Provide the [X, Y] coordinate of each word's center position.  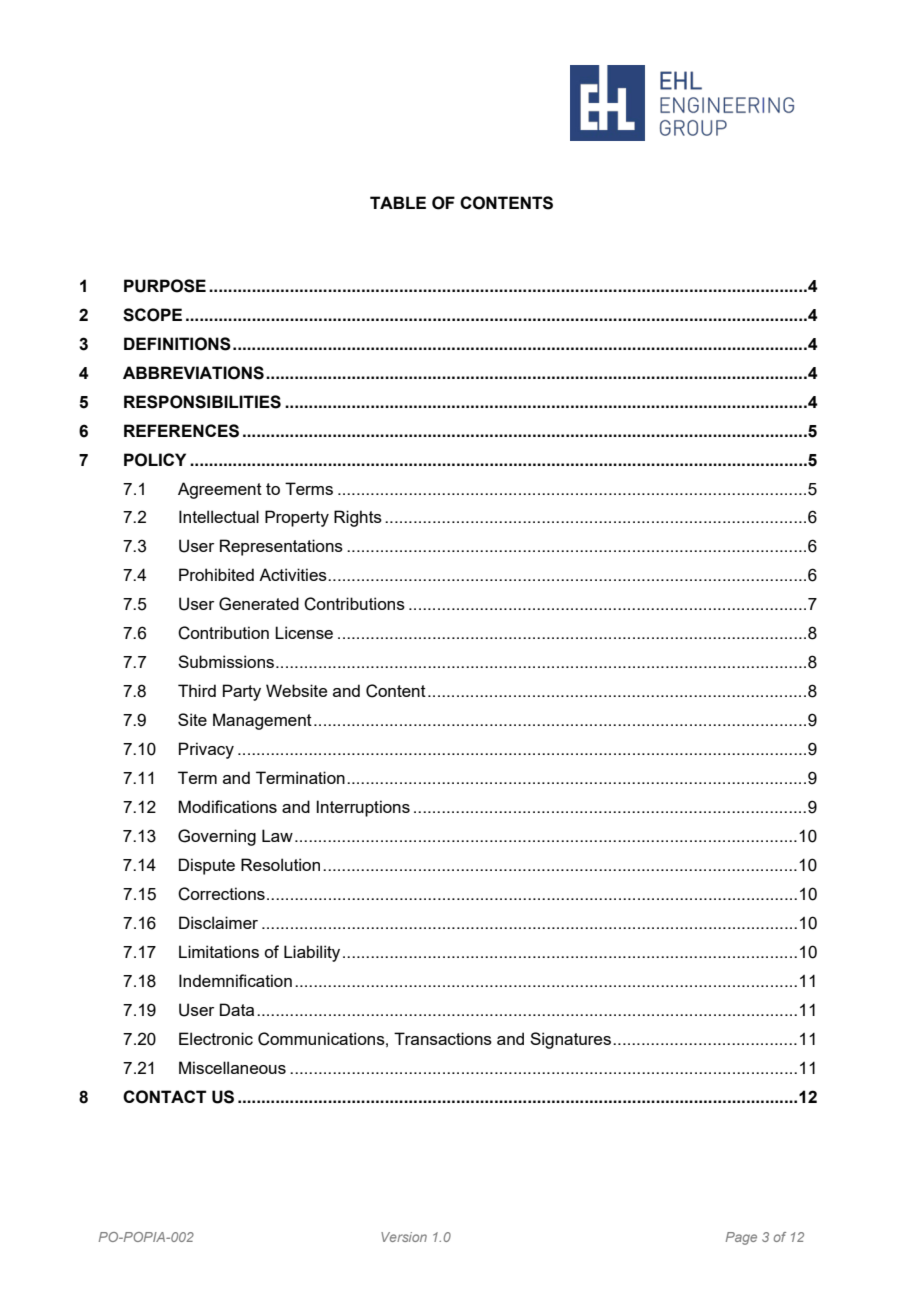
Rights [358, 518]
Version [404, 1237]
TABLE [398, 202]
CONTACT [164, 1097]
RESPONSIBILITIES [202, 402]
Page [741, 1238]
